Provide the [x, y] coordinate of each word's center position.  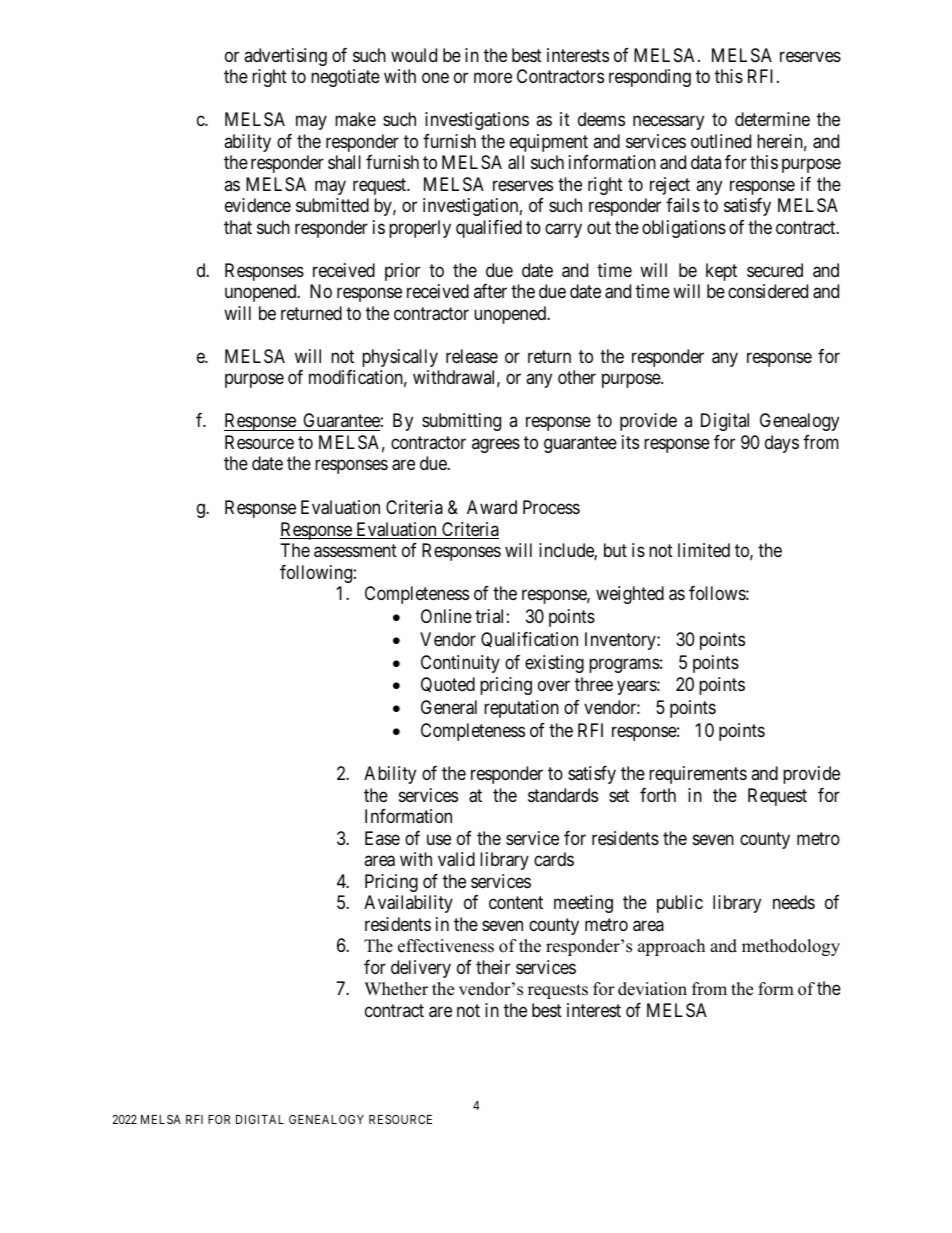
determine [772, 119]
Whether [396, 989]
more [493, 78]
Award [492, 507]
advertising [285, 57]
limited [704, 550]
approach [671, 947]
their [493, 967]
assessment [355, 551]
